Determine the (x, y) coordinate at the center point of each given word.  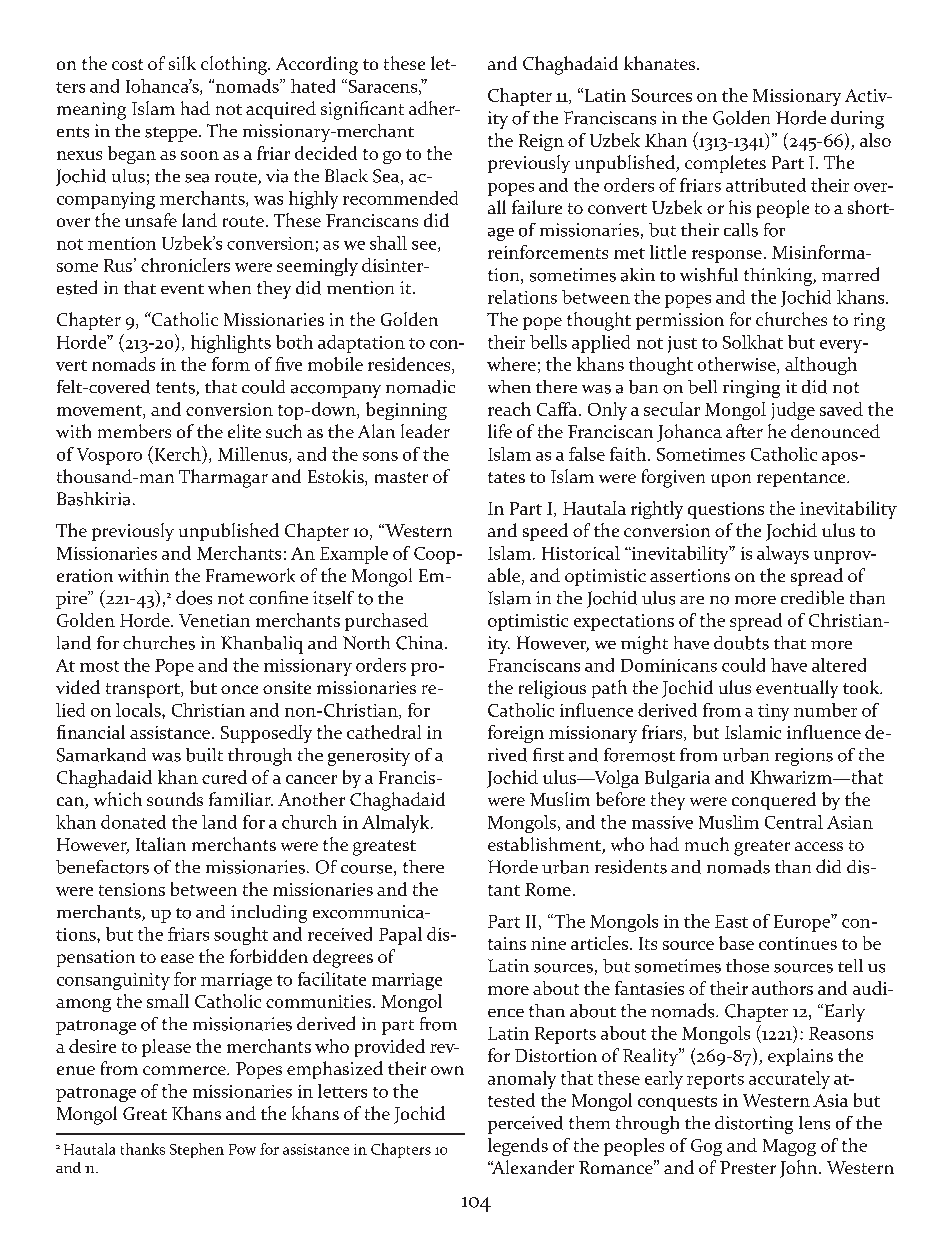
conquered (774, 801)
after (744, 431)
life (500, 431)
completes (725, 164)
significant (362, 110)
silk (182, 63)
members (134, 431)
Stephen (197, 1150)
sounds (175, 799)
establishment (545, 845)
